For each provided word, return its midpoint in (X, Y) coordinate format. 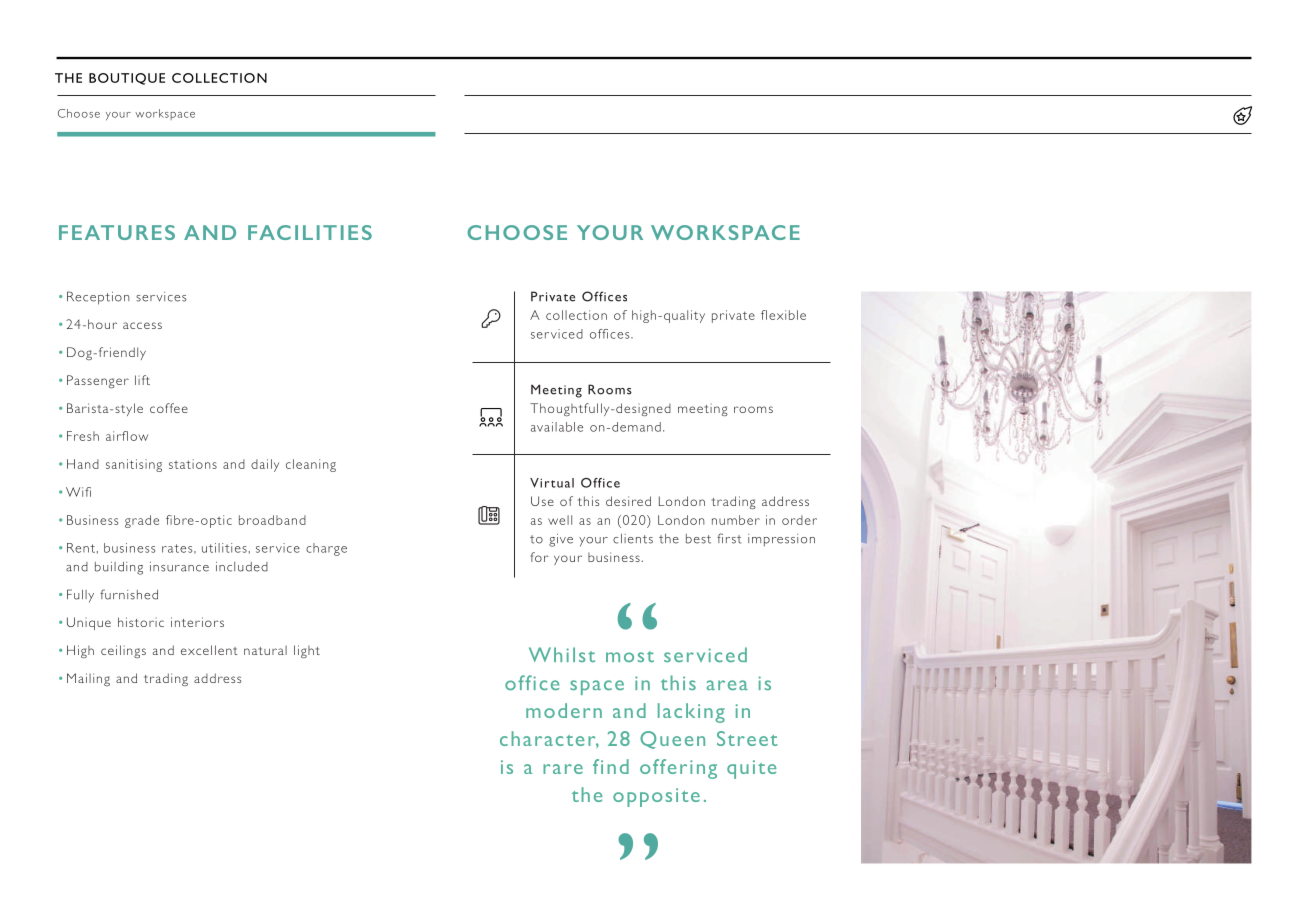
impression (781, 540)
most (630, 656)
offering (678, 769)
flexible (783, 315)
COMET (1242, 115)
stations (193, 464)
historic (141, 622)
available (557, 427)
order (799, 520)
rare (563, 769)
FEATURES (117, 232)
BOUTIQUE (127, 79)
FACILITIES (310, 232)
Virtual (552, 483)
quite (751, 769)
